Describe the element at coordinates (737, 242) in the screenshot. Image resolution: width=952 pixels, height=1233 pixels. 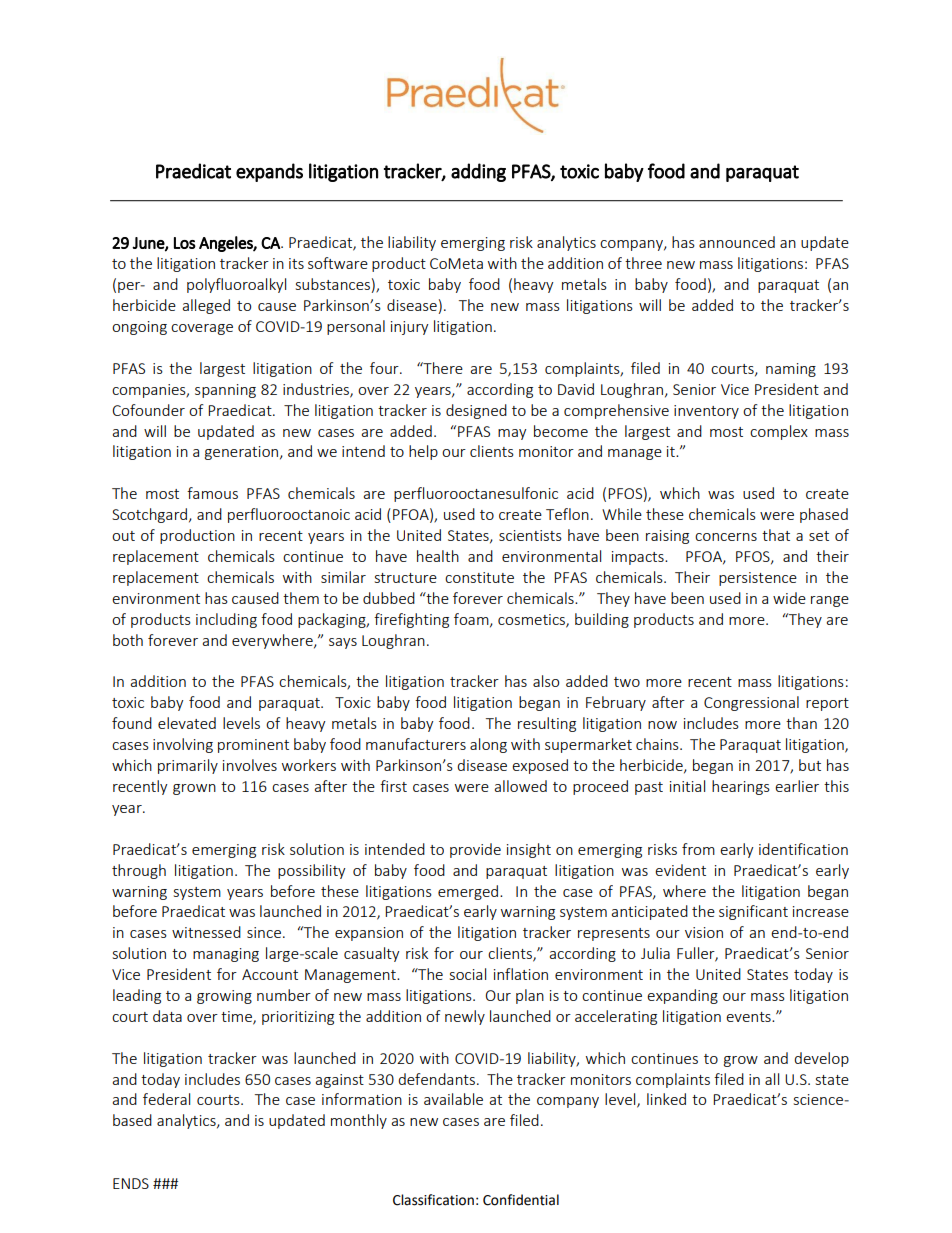
I see `announced` at that location.
